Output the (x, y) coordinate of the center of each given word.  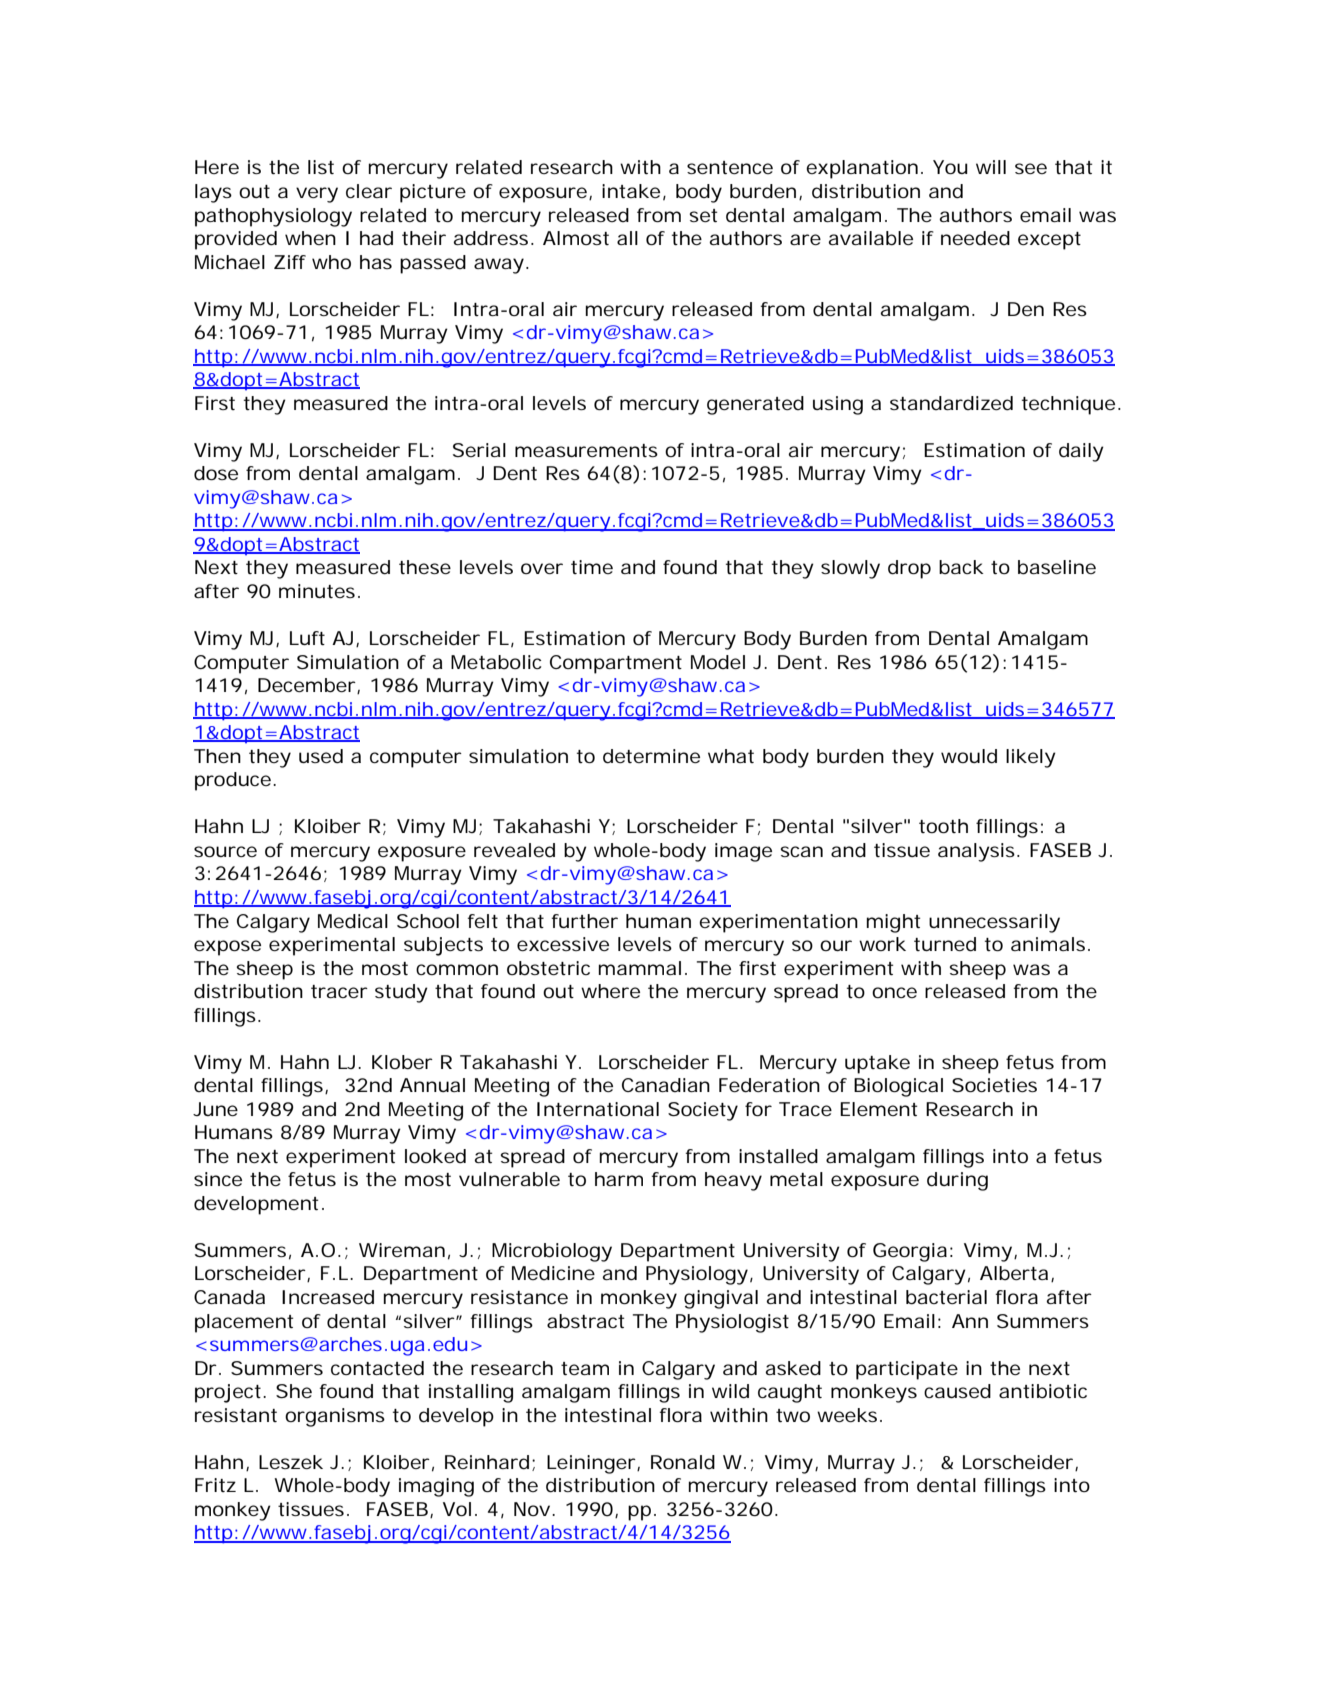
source (225, 851)
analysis (976, 852)
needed (975, 238)
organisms (335, 1417)
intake (631, 191)
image (743, 852)
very (317, 195)
